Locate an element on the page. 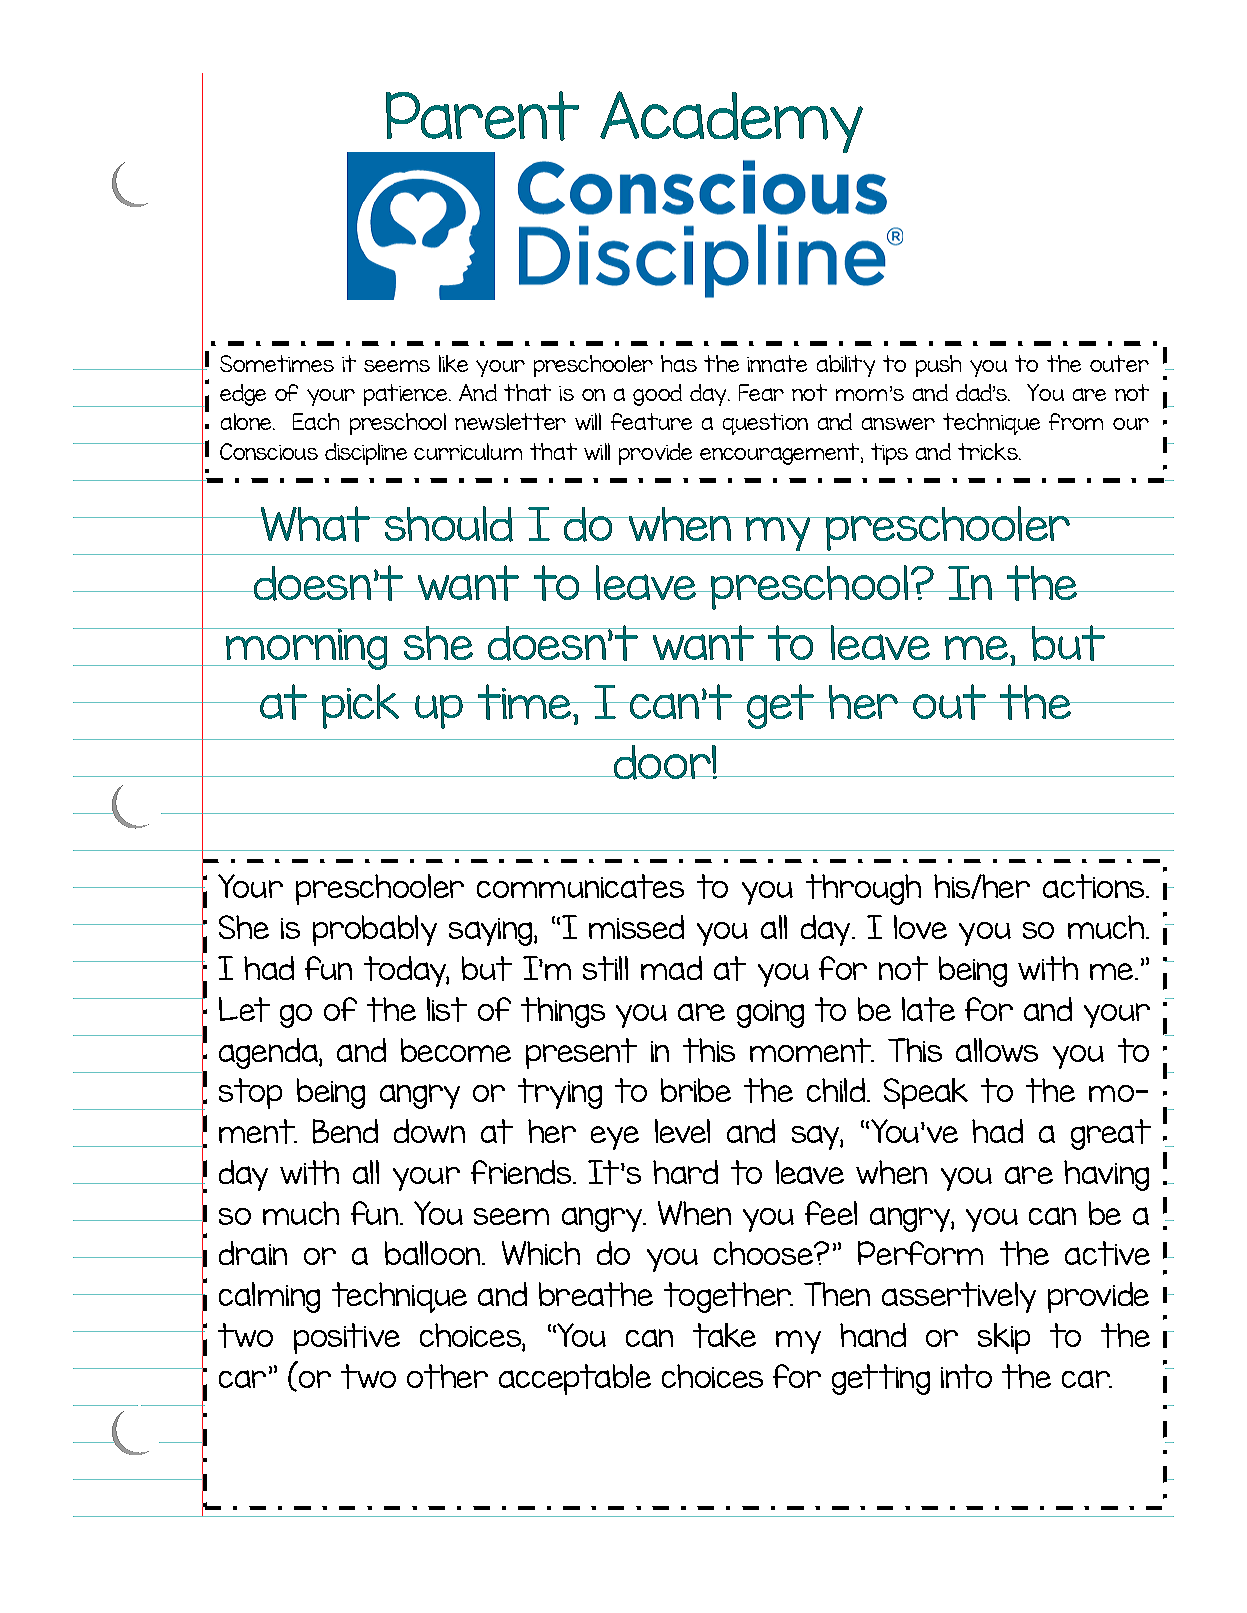 This image has width=1247, height=1613. positive is located at coordinates (347, 1338).
